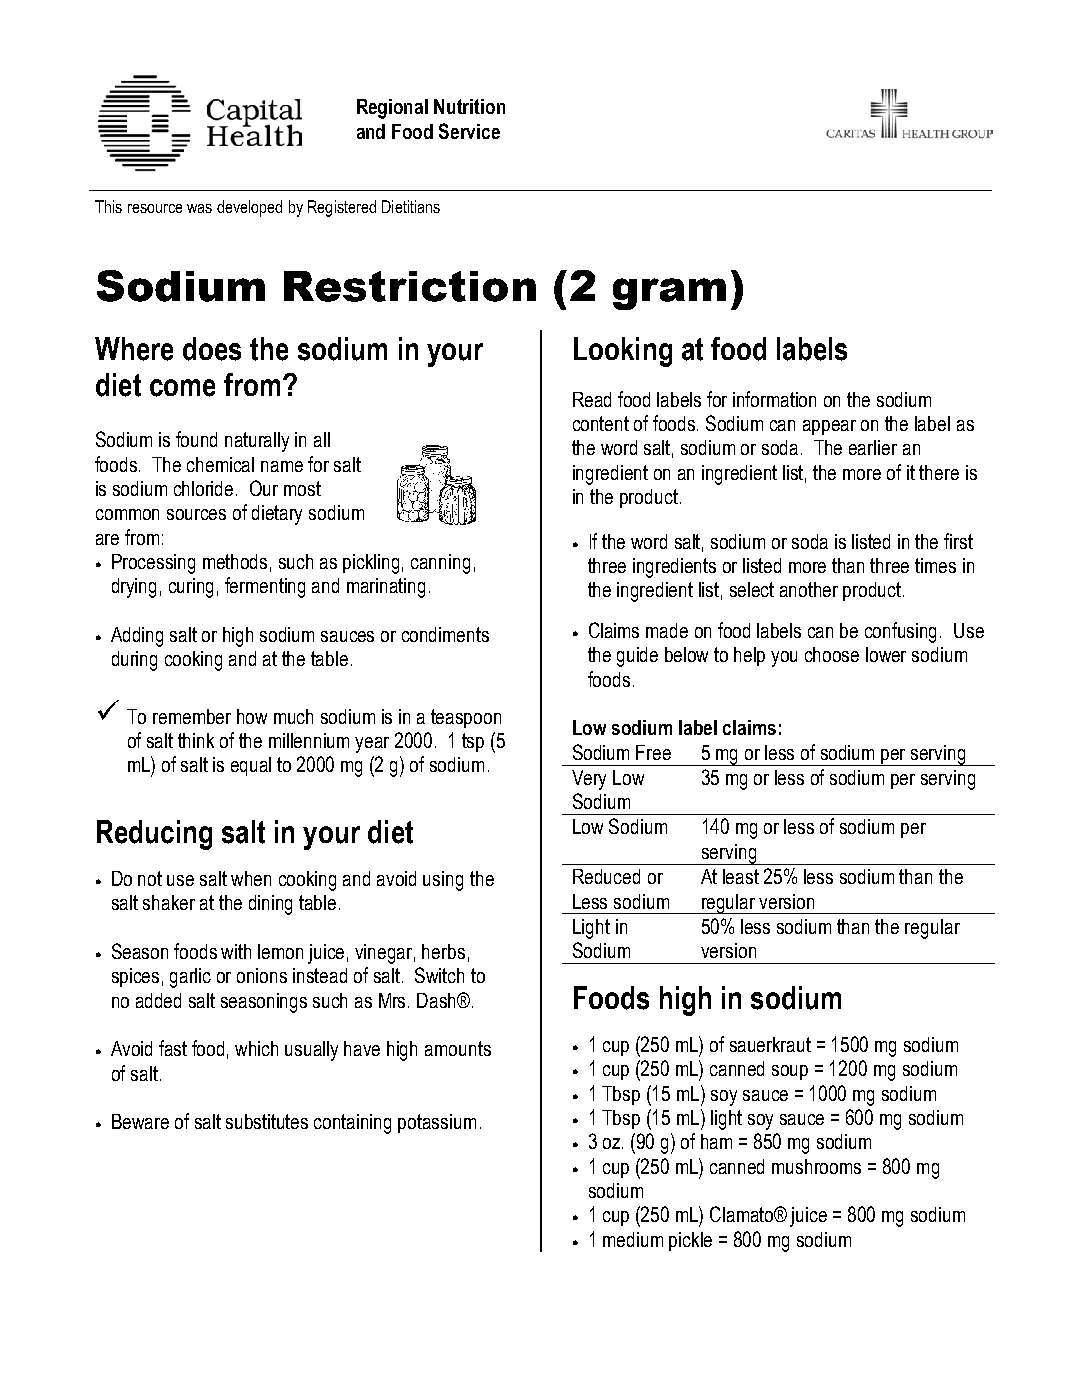  Describe the element at coordinates (633, 1239) in the screenshot. I see `medium` at that location.
